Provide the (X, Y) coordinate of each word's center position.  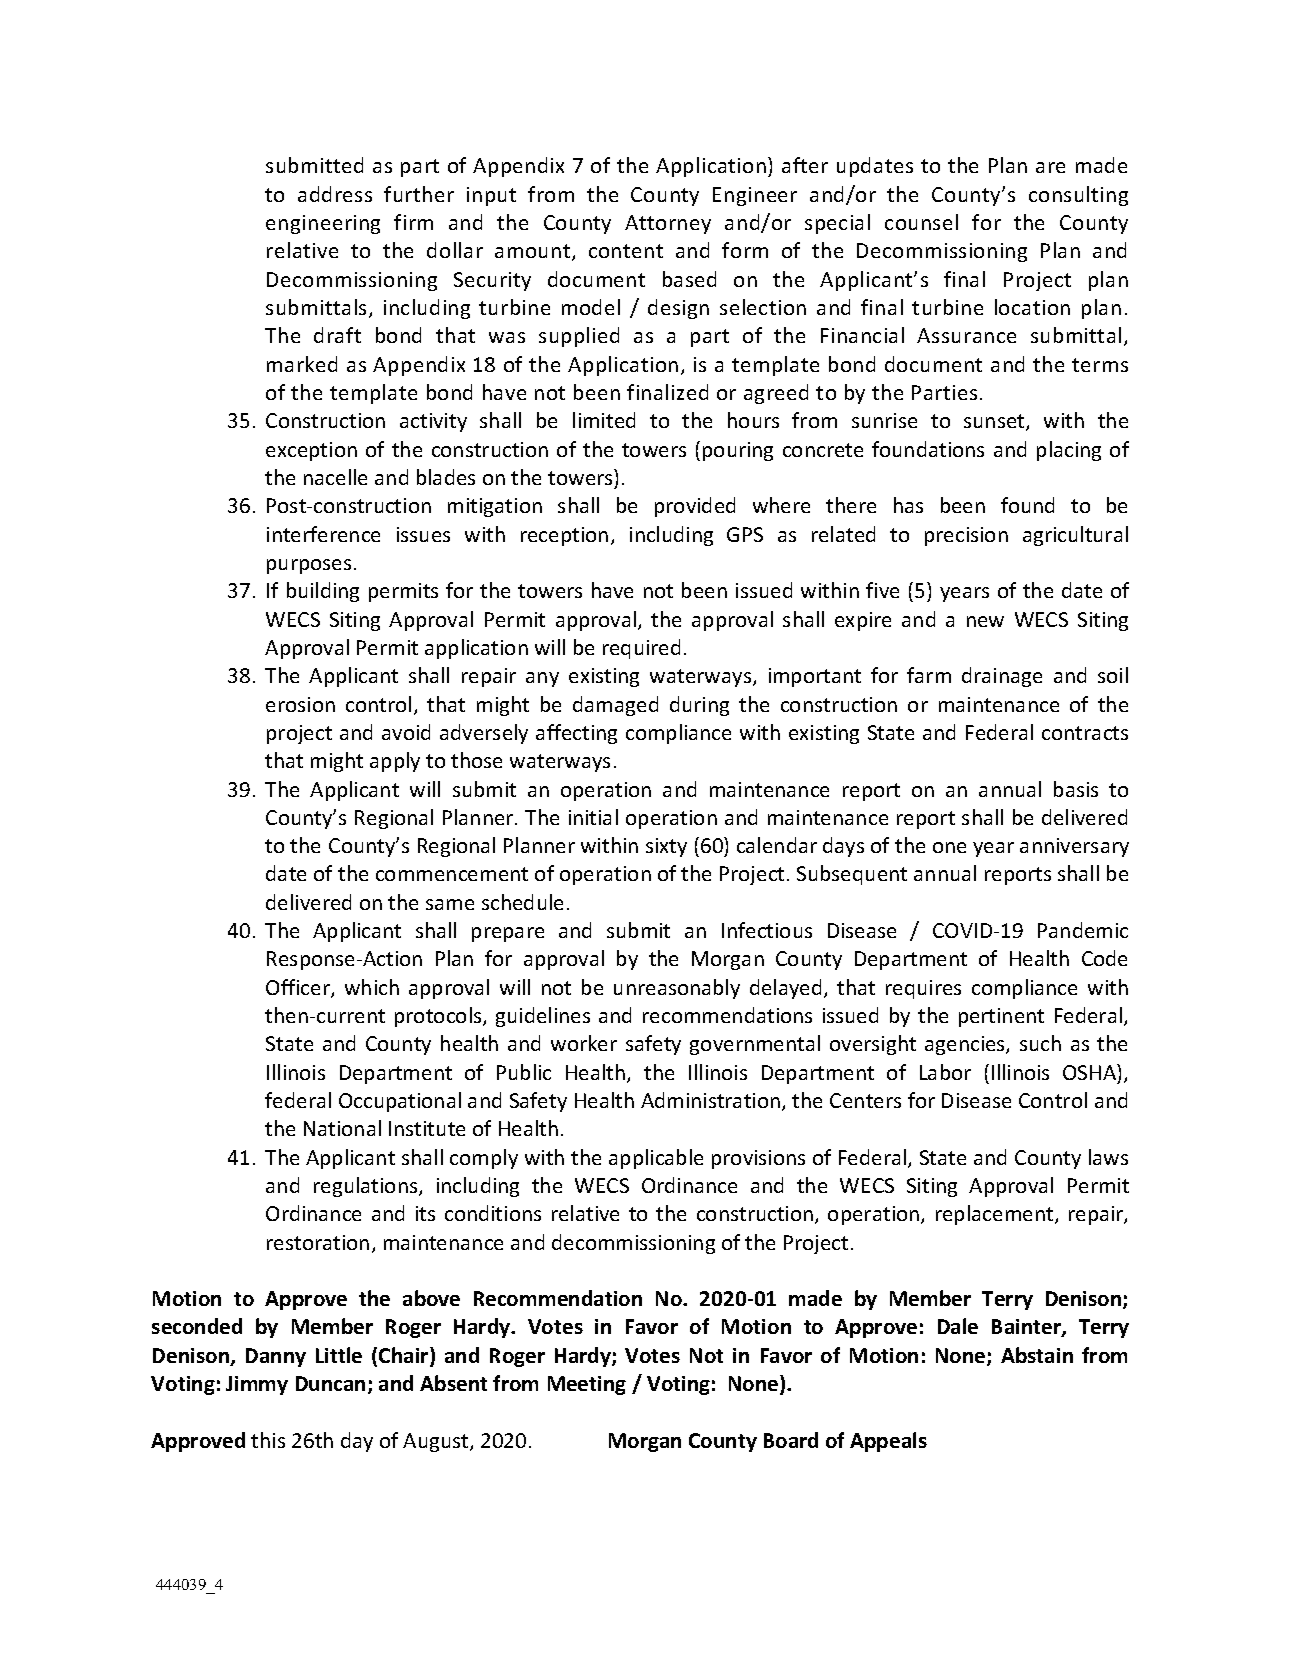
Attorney (668, 224)
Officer (299, 988)
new (985, 621)
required (641, 649)
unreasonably (677, 989)
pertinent (1001, 1017)
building (323, 592)
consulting (1078, 196)
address (335, 194)
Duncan (330, 1383)
